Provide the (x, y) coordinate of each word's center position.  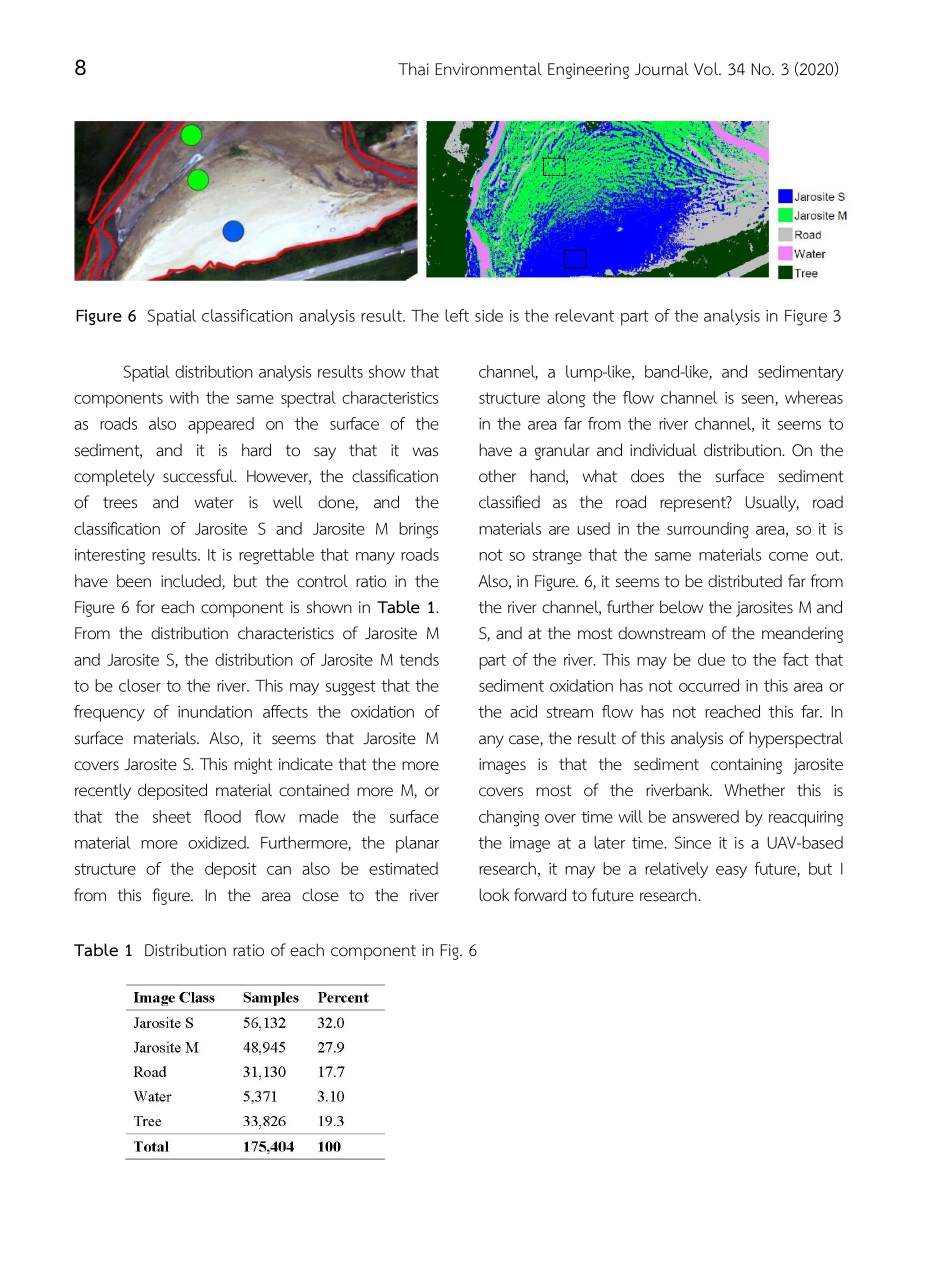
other (497, 476)
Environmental (489, 69)
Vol (707, 69)
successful (199, 476)
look (494, 895)
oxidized (218, 842)
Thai (413, 68)
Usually (772, 503)
